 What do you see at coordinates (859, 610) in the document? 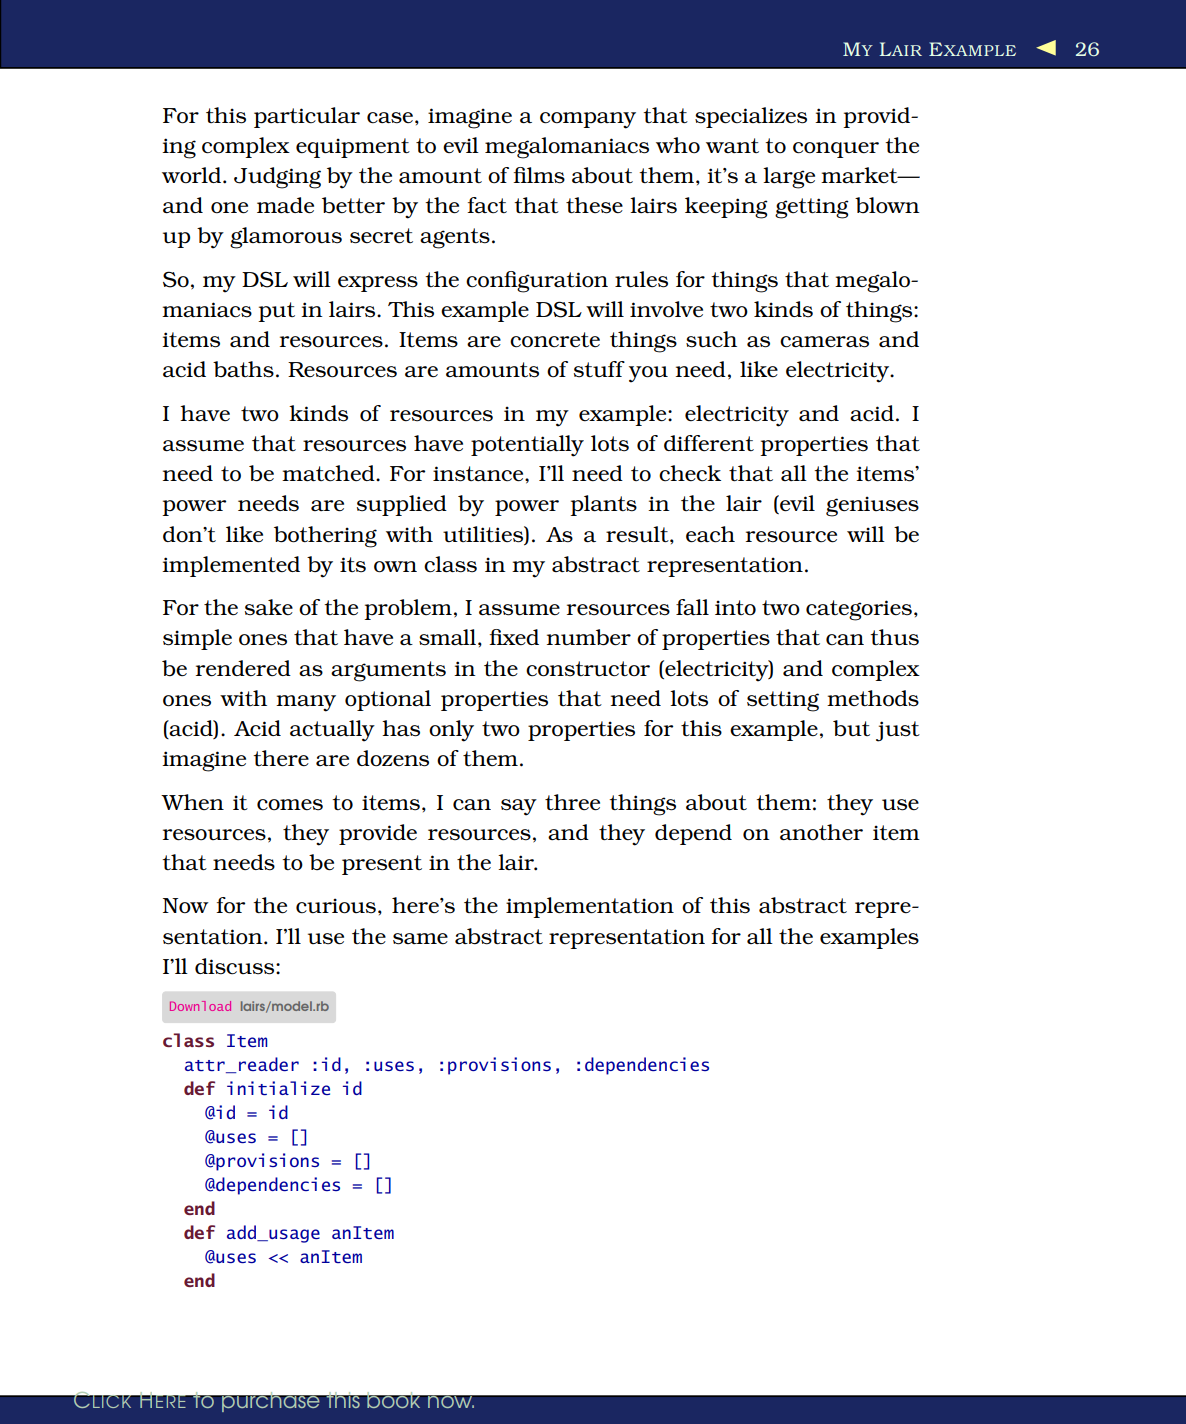
I see `categories` at bounding box center [859, 610].
